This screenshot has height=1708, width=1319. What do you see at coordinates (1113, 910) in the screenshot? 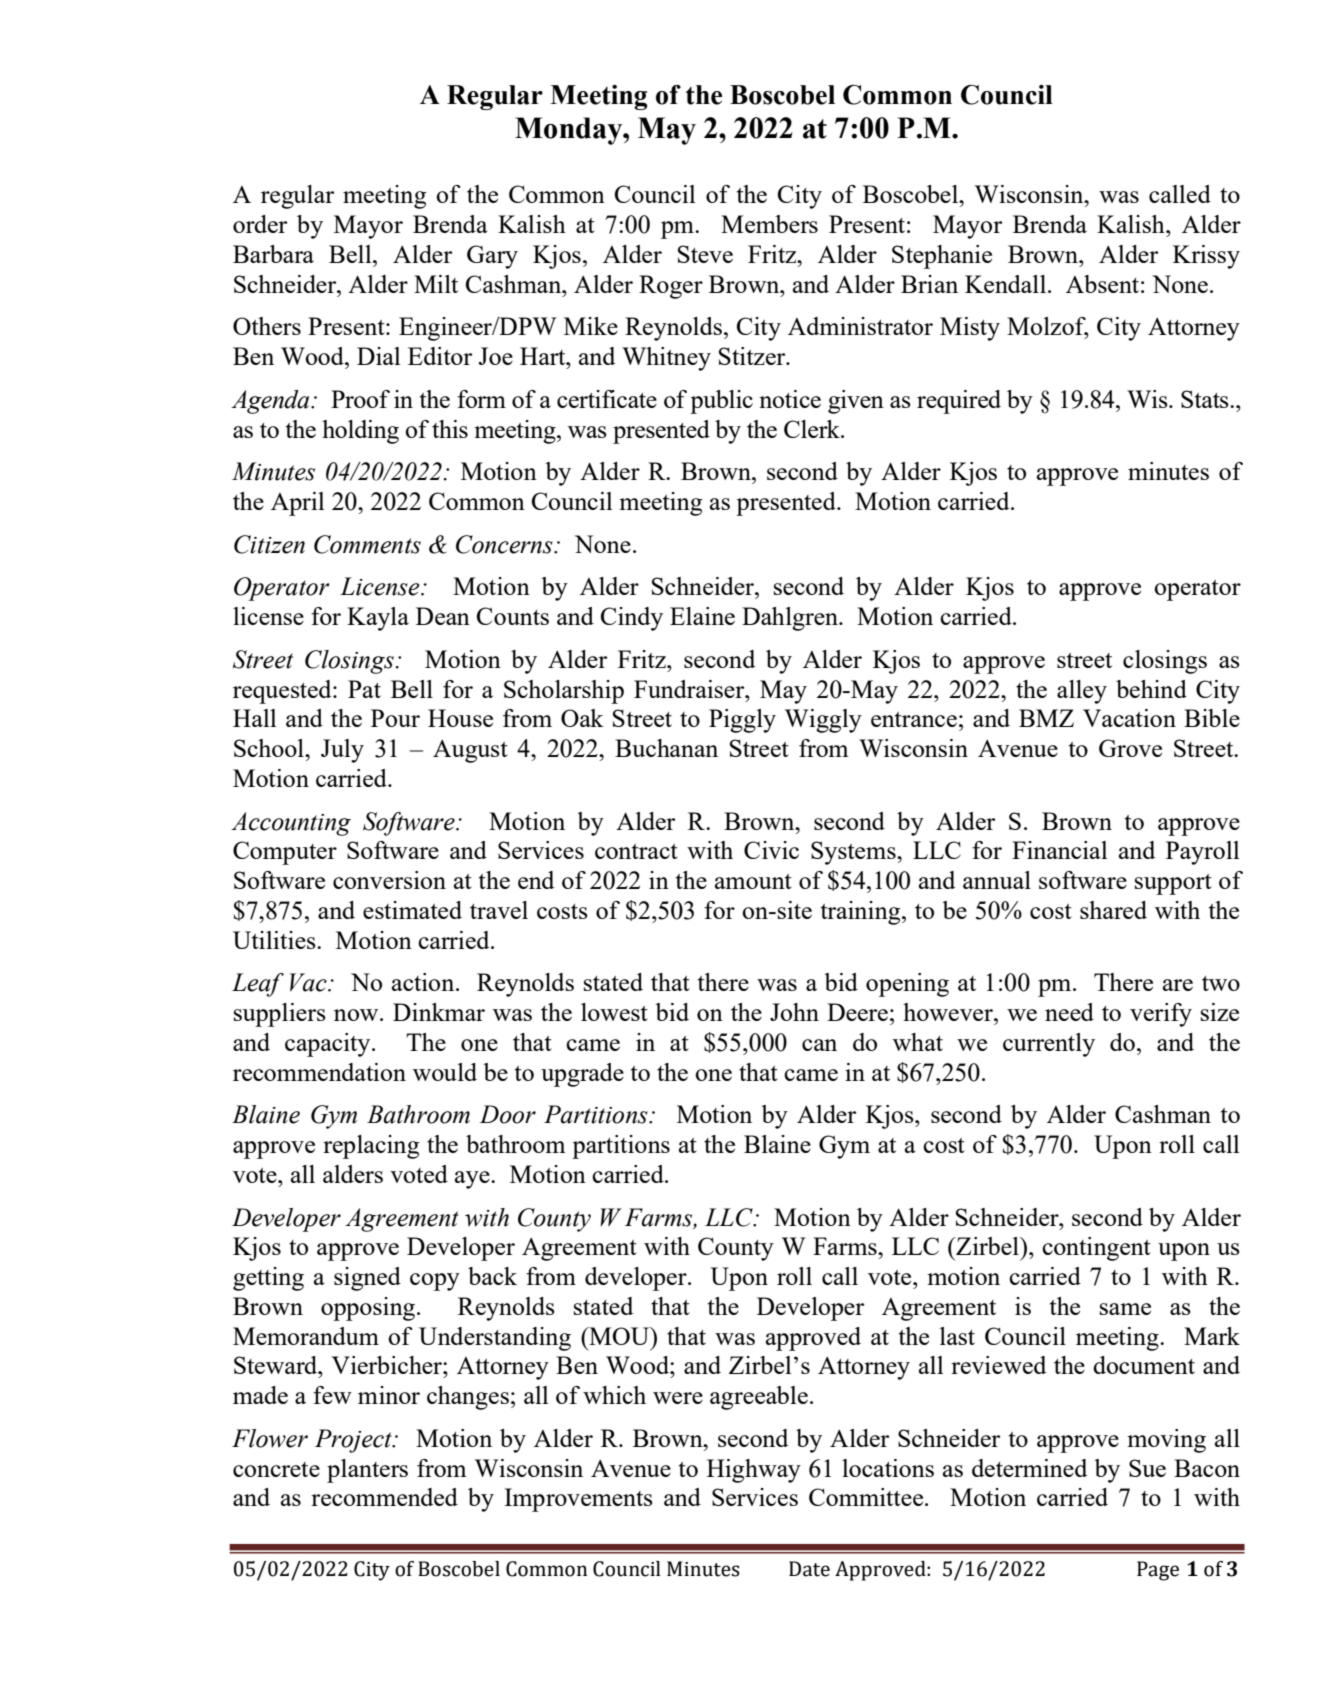
I see `shared` at bounding box center [1113, 910].
